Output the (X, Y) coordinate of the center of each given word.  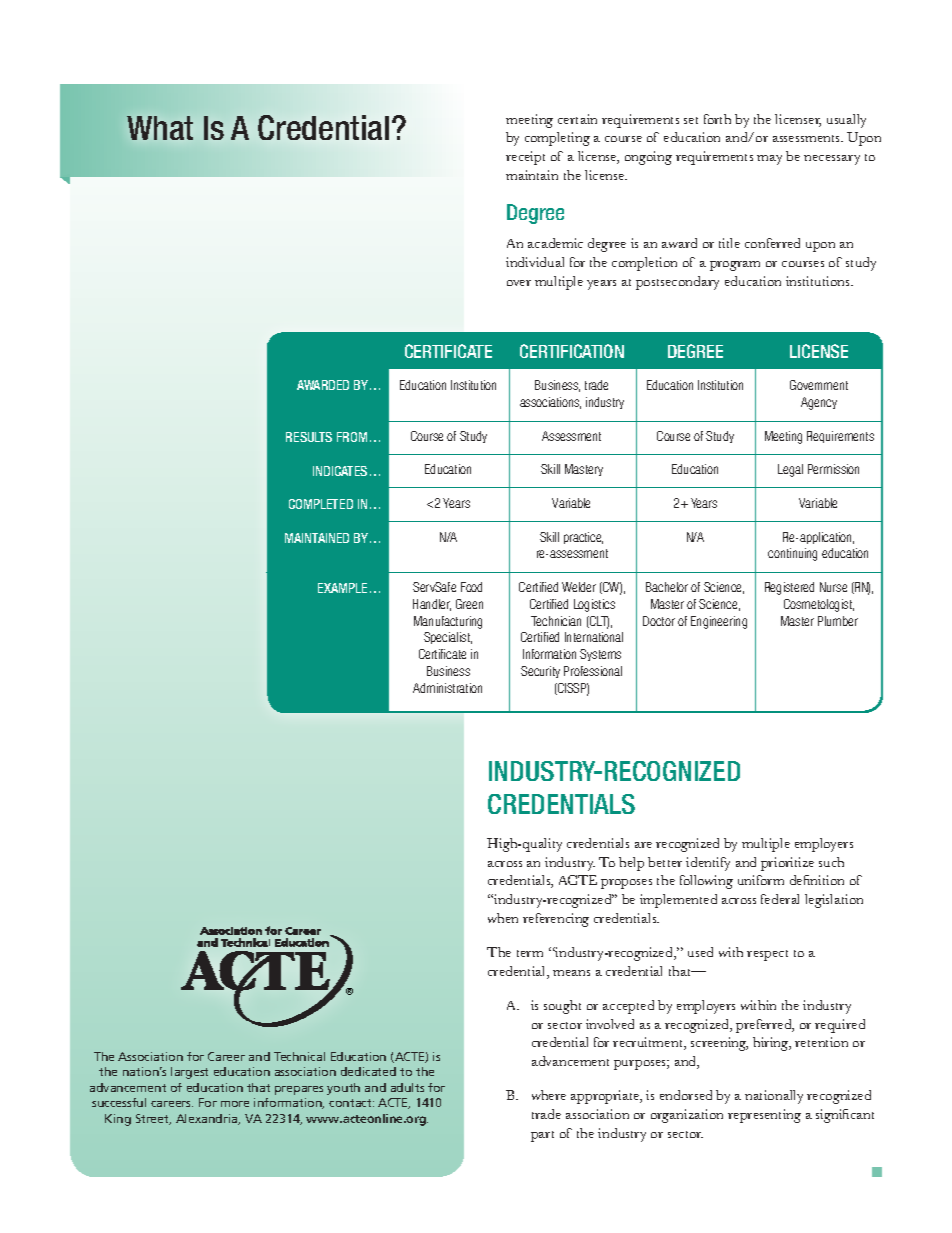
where (549, 1095)
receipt (525, 158)
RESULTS (309, 437)
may (769, 160)
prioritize (787, 864)
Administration (447, 688)
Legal (790, 470)
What (160, 128)
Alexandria (208, 1119)
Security (540, 672)
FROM (352, 437)
